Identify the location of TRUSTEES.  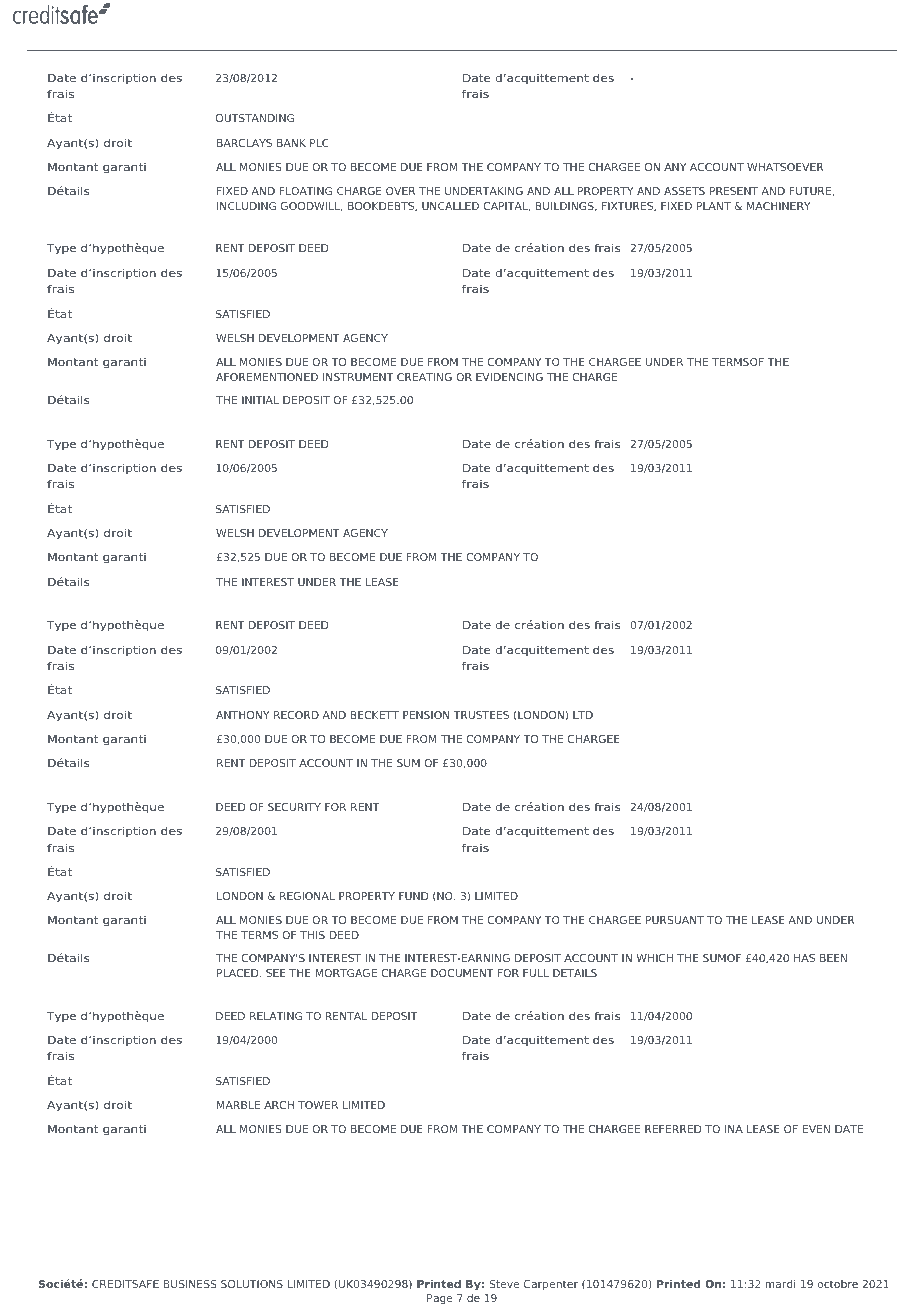
(481, 715).
